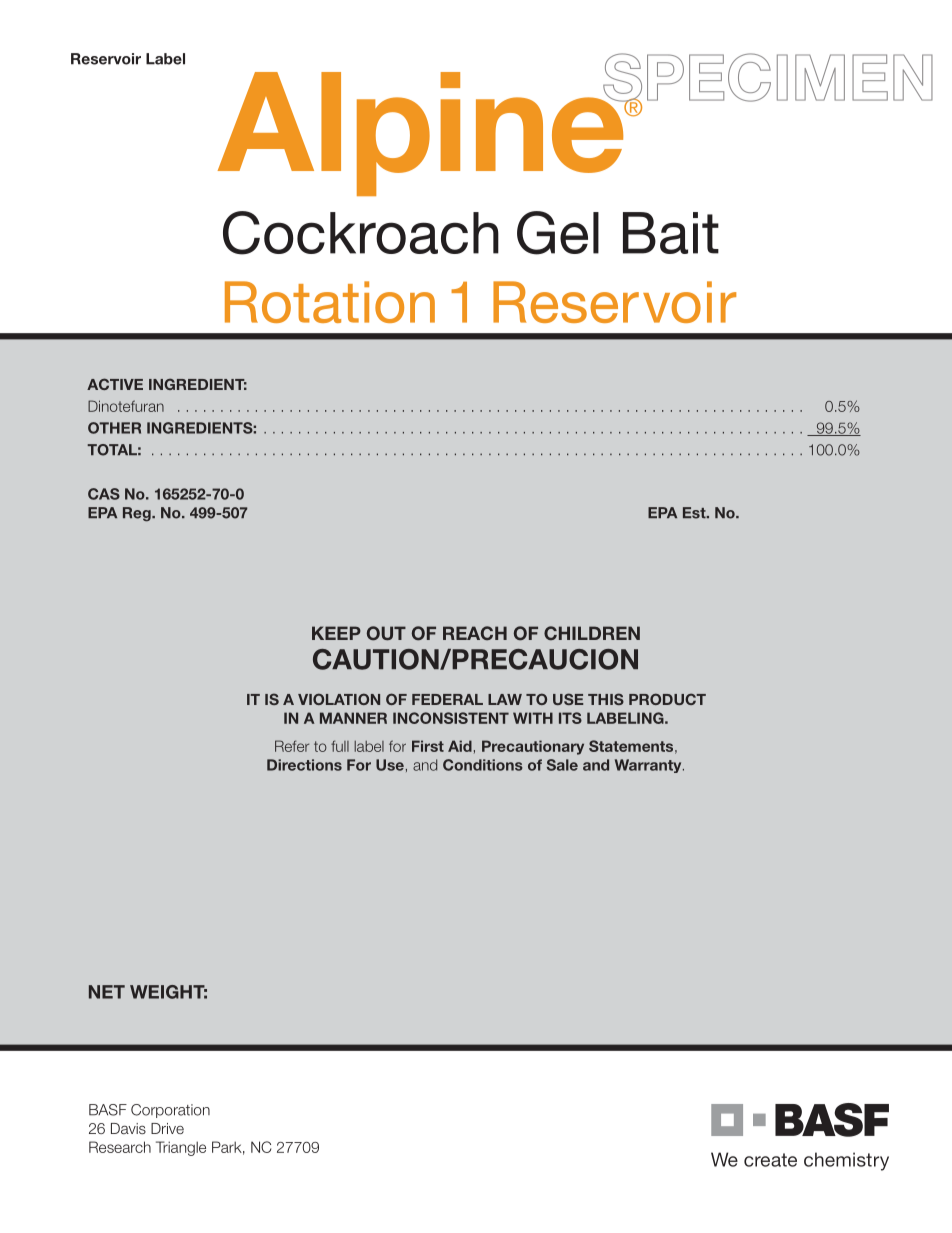 The width and height of the screenshot is (952, 1233). I want to click on Est, so click(695, 513).
